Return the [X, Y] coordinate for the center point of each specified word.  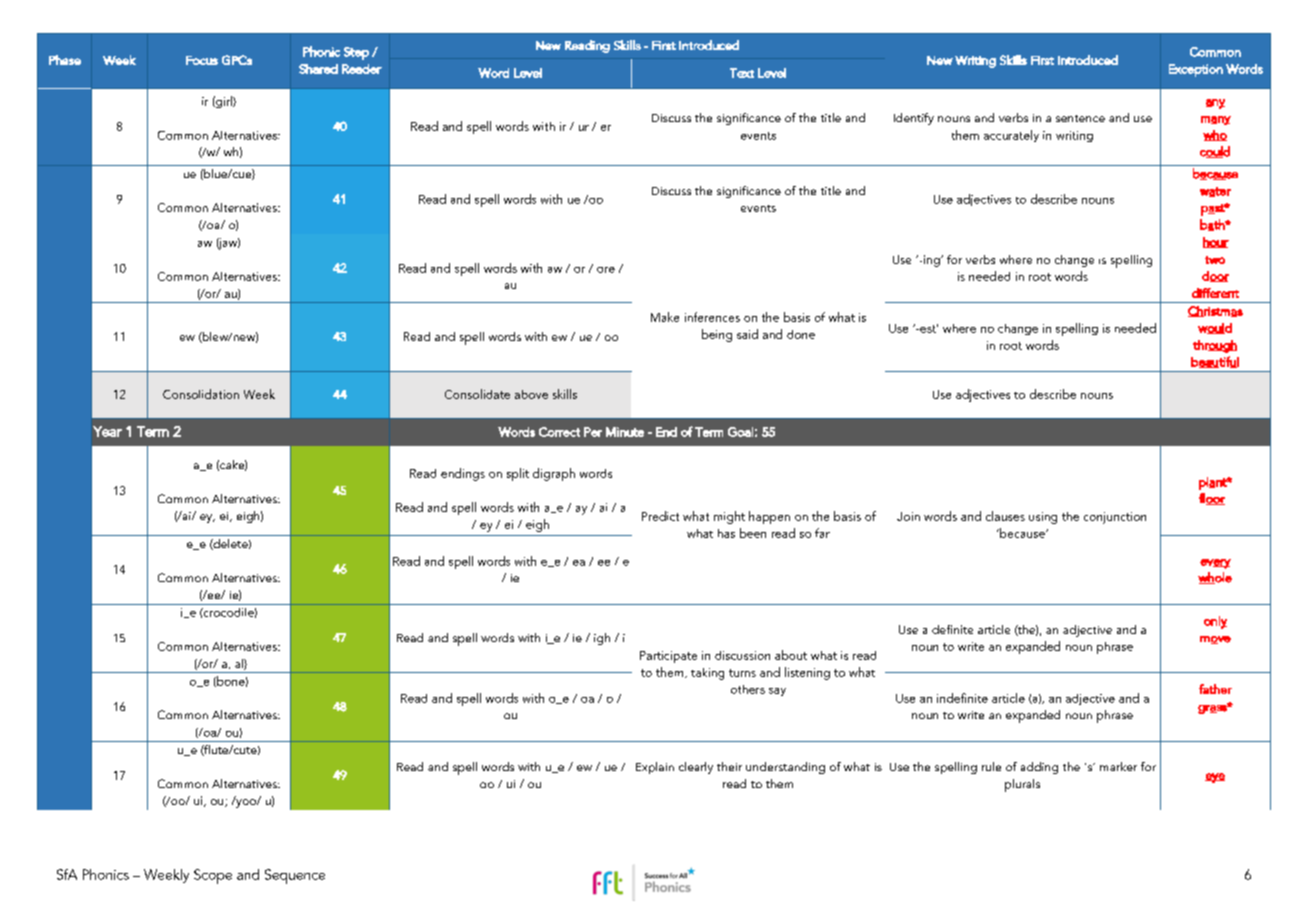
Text [742, 73]
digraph [554, 474]
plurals [1022, 785]
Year [107, 431]
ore [606, 270]
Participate [668, 657]
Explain [655, 768]
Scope [213, 876]
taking [707, 674]
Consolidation [201, 394]
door [1215, 276]
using [1043, 518]
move [1215, 640]
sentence [1080, 118]
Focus [202, 60]
